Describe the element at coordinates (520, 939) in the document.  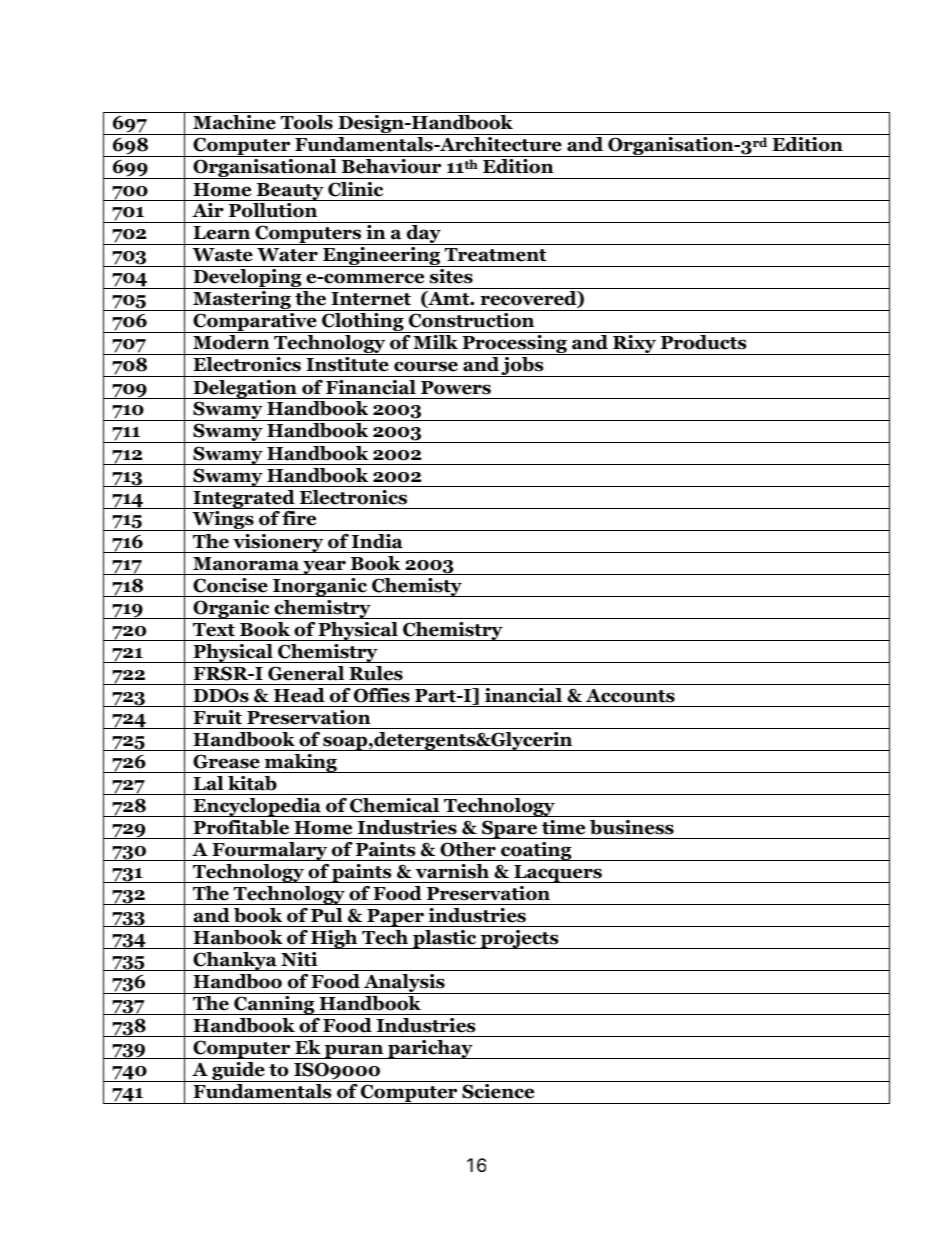
I see `projects` at that location.
